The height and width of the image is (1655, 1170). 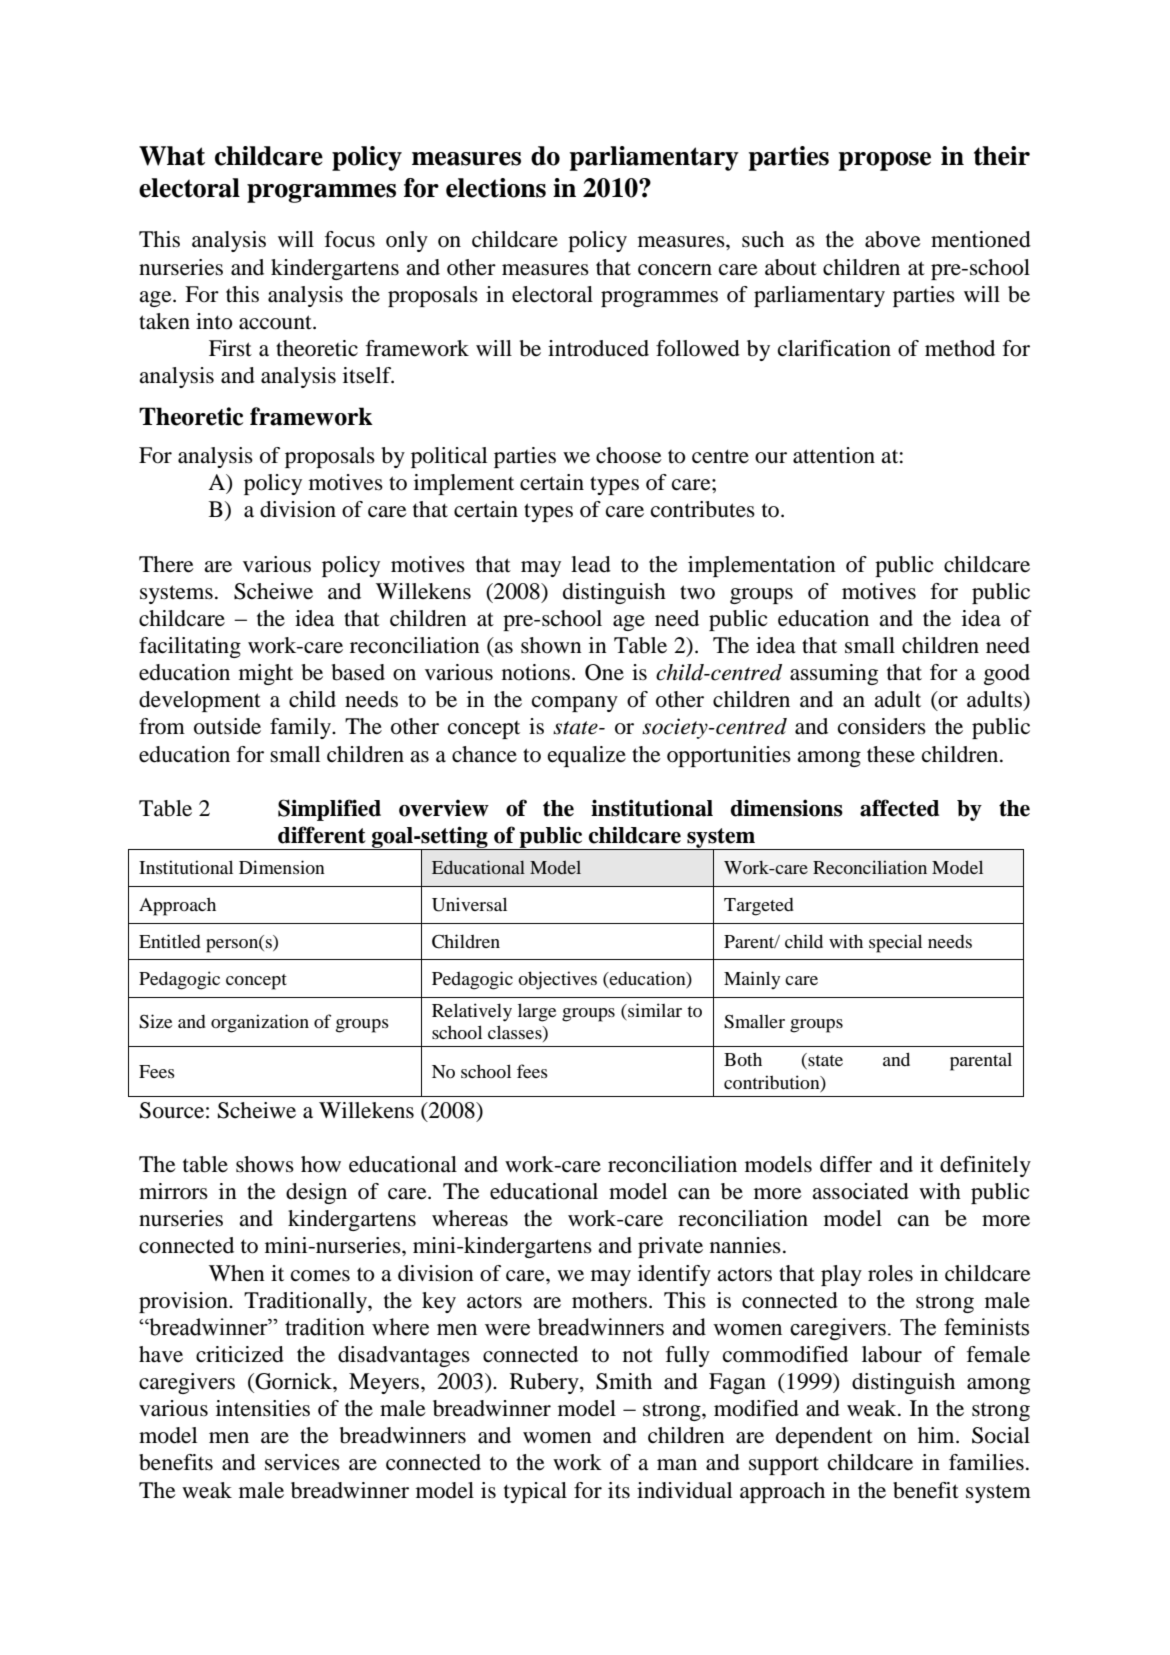 What do you see at coordinates (329, 810) in the image?
I see `Simplified` at bounding box center [329, 810].
